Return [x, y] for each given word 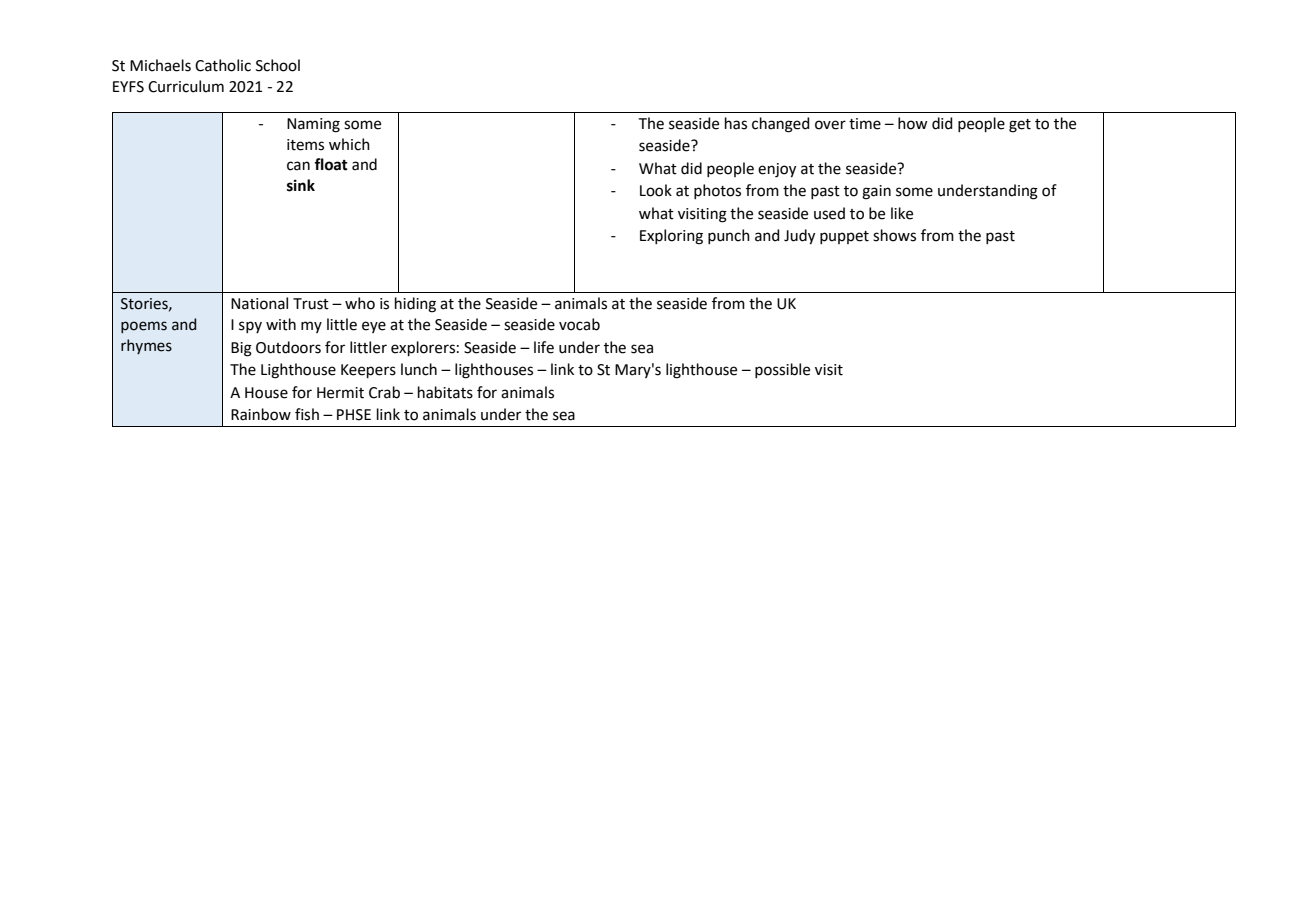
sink [301, 185]
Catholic [223, 65]
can [298, 166]
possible [782, 370]
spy [250, 327]
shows [894, 235]
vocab [579, 324]
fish [307, 414]
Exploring [671, 237]
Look [656, 190]
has [736, 123]
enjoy [777, 170]
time [865, 124]
